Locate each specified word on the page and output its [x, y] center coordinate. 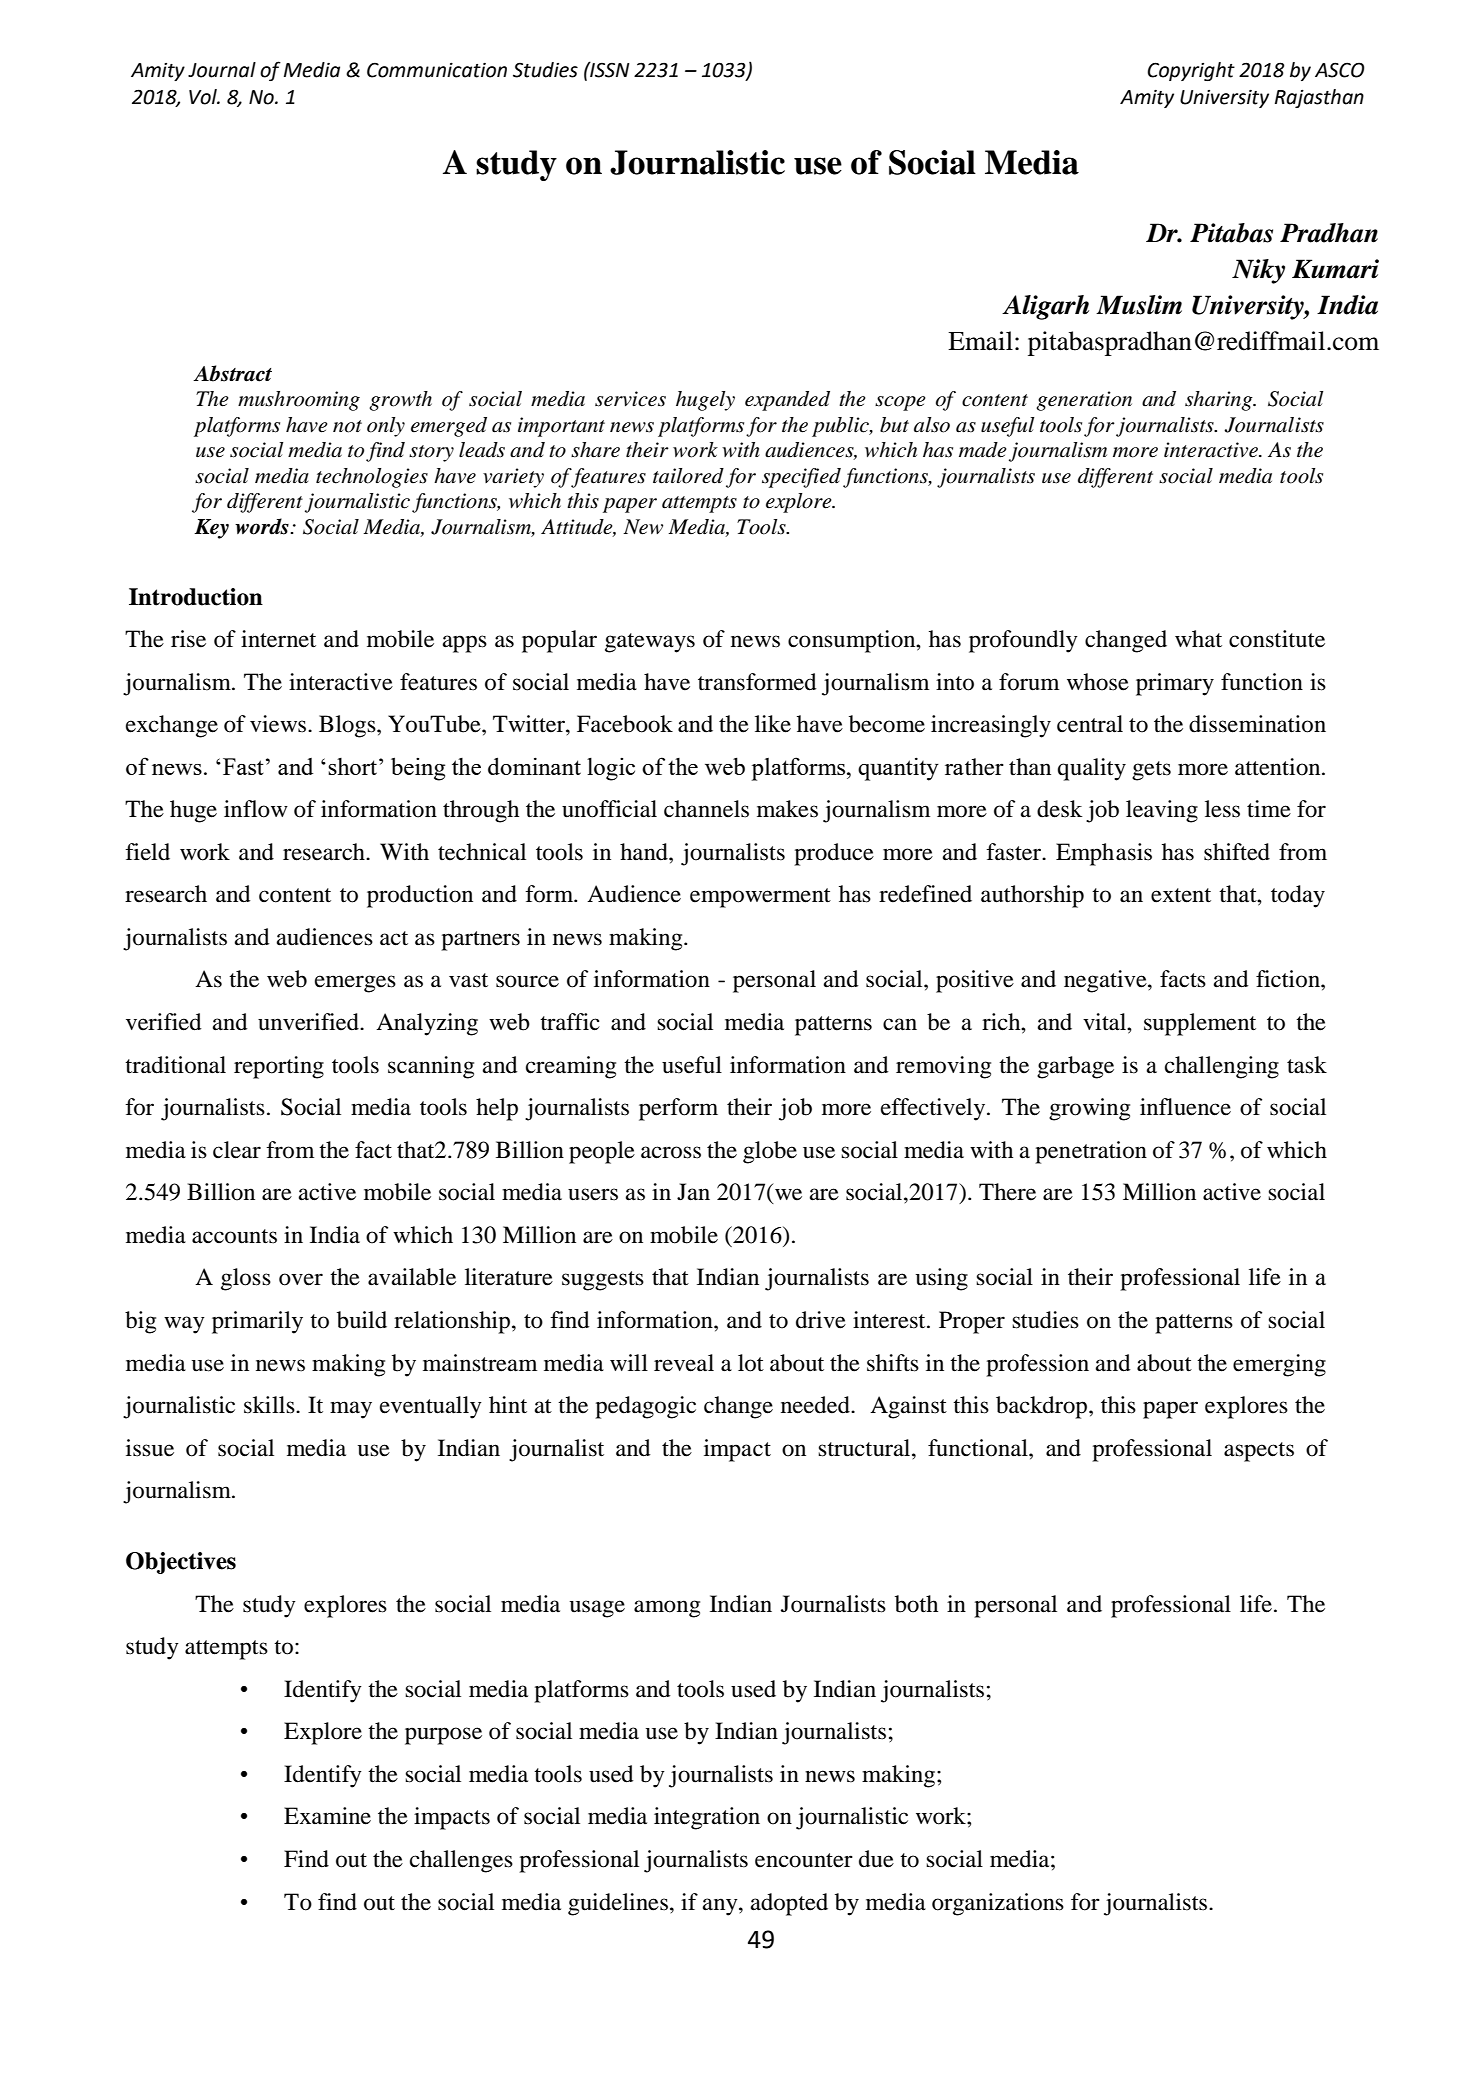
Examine [327, 1816]
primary [1175, 684]
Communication [437, 70]
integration [707, 1818]
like [773, 724]
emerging [1279, 1365]
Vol [204, 97]
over [301, 1279]
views [279, 724]
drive [821, 1320]
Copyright [1191, 71]
